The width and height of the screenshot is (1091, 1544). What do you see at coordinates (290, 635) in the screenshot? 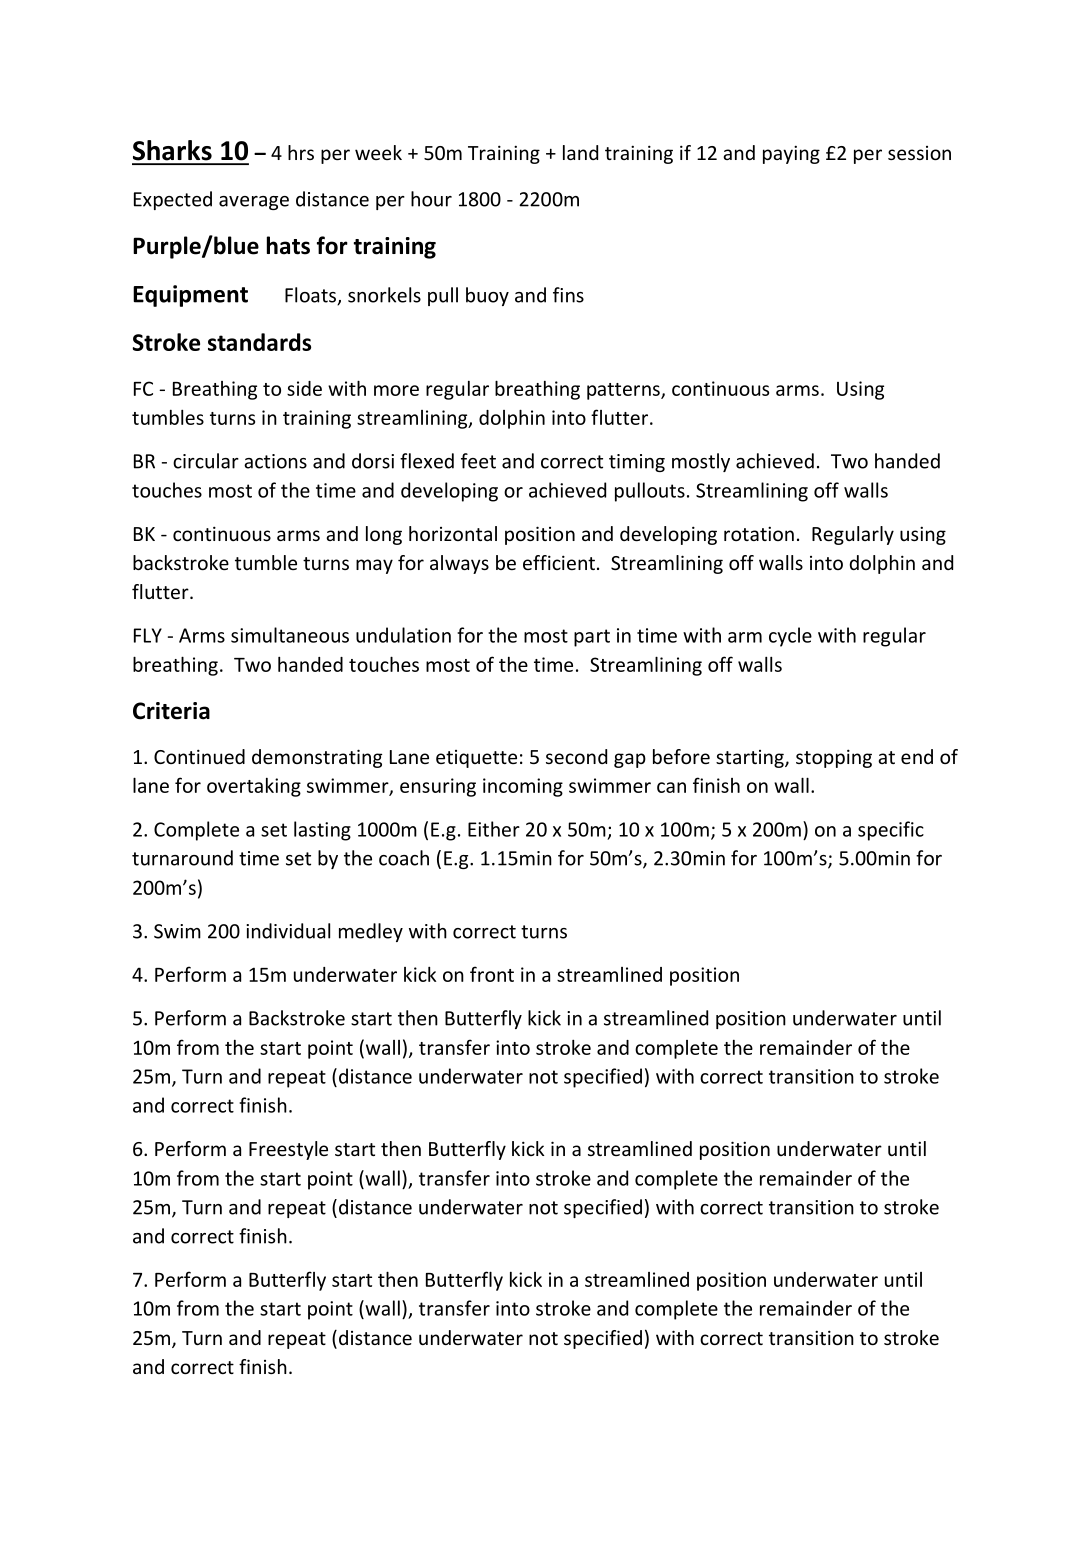
I see `simultaneous` at bounding box center [290, 635].
